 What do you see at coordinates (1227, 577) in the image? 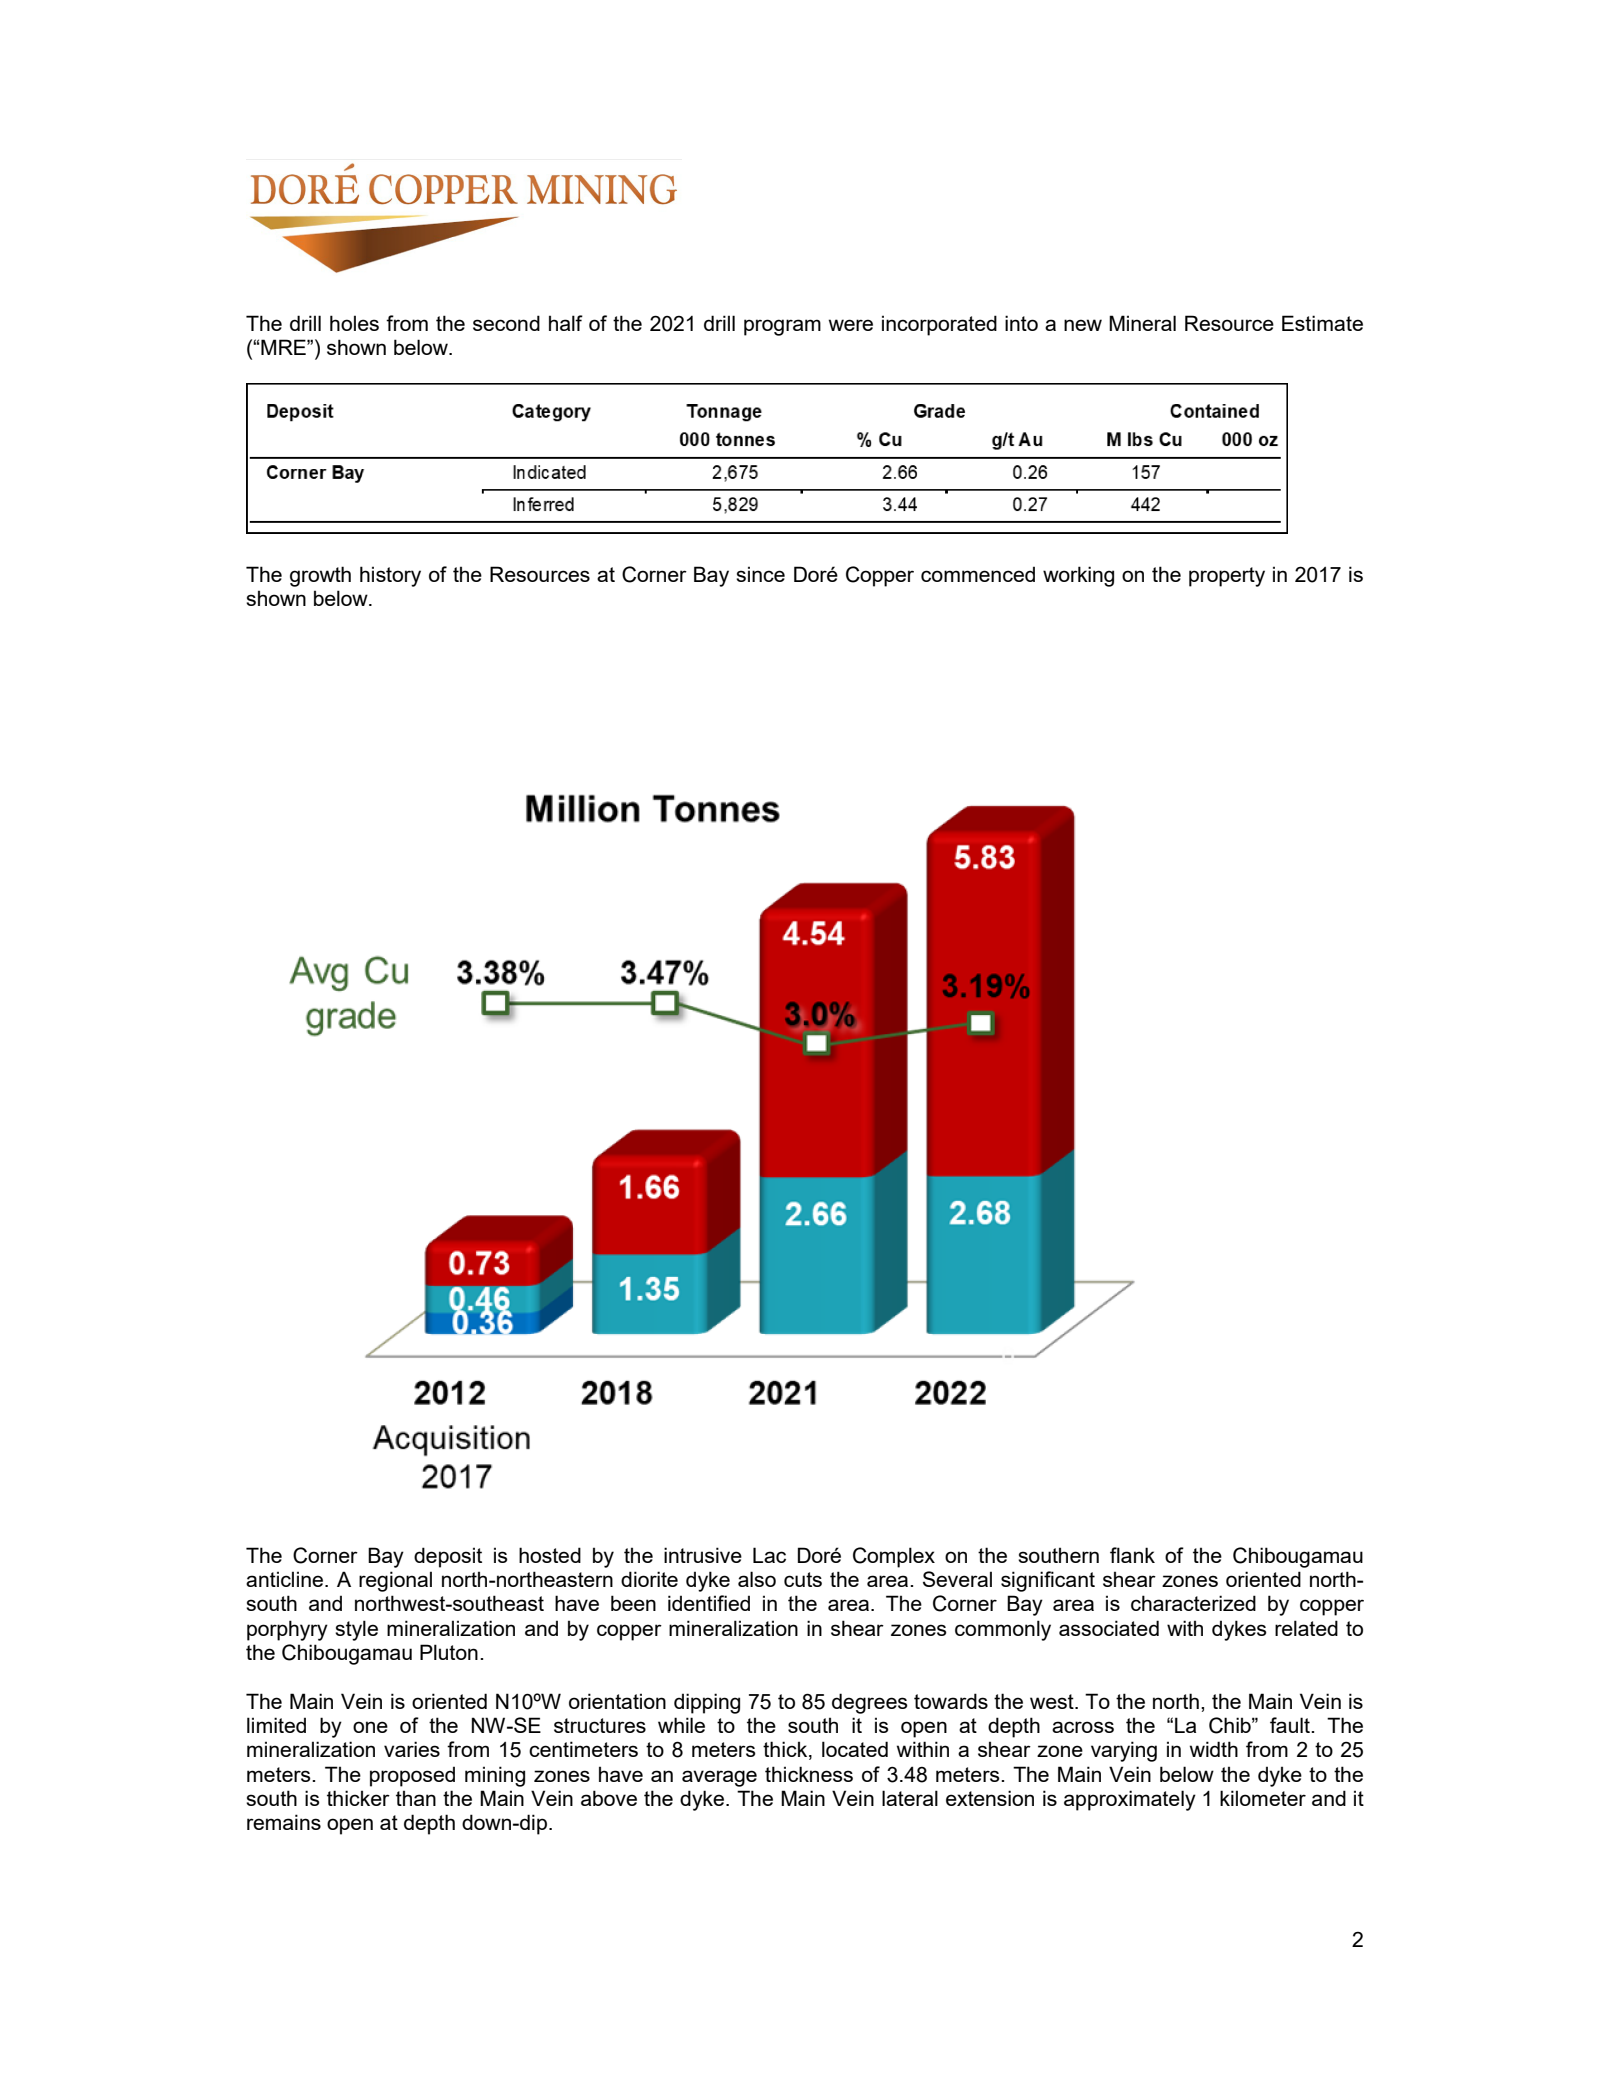
I see `property` at bounding box center [1227, 577].
